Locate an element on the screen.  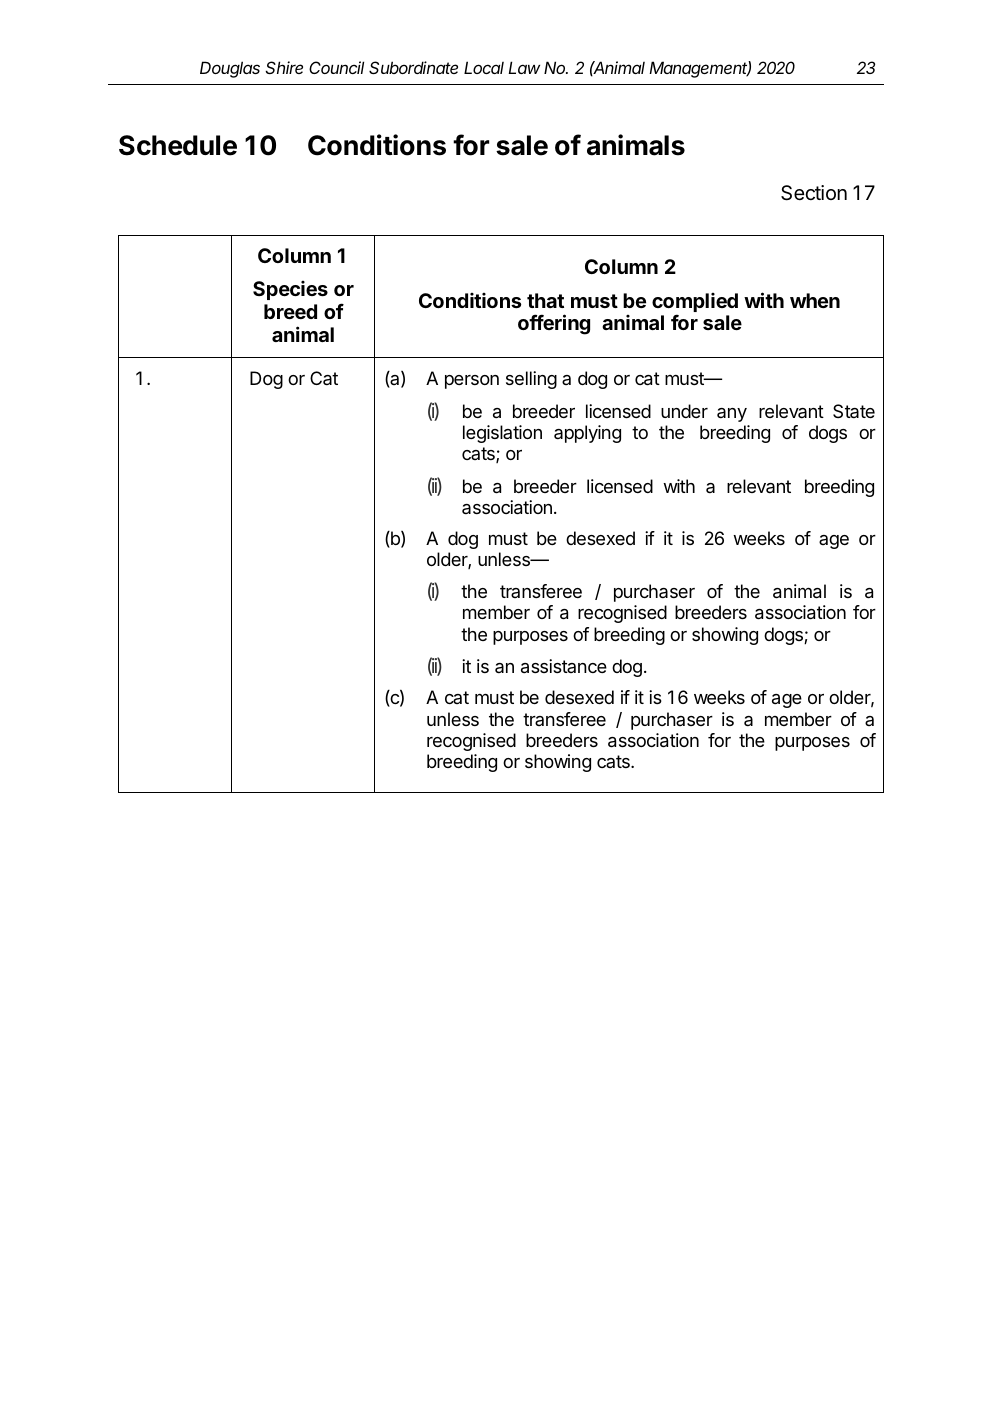
assistance is located at coordinates (564, 666).
